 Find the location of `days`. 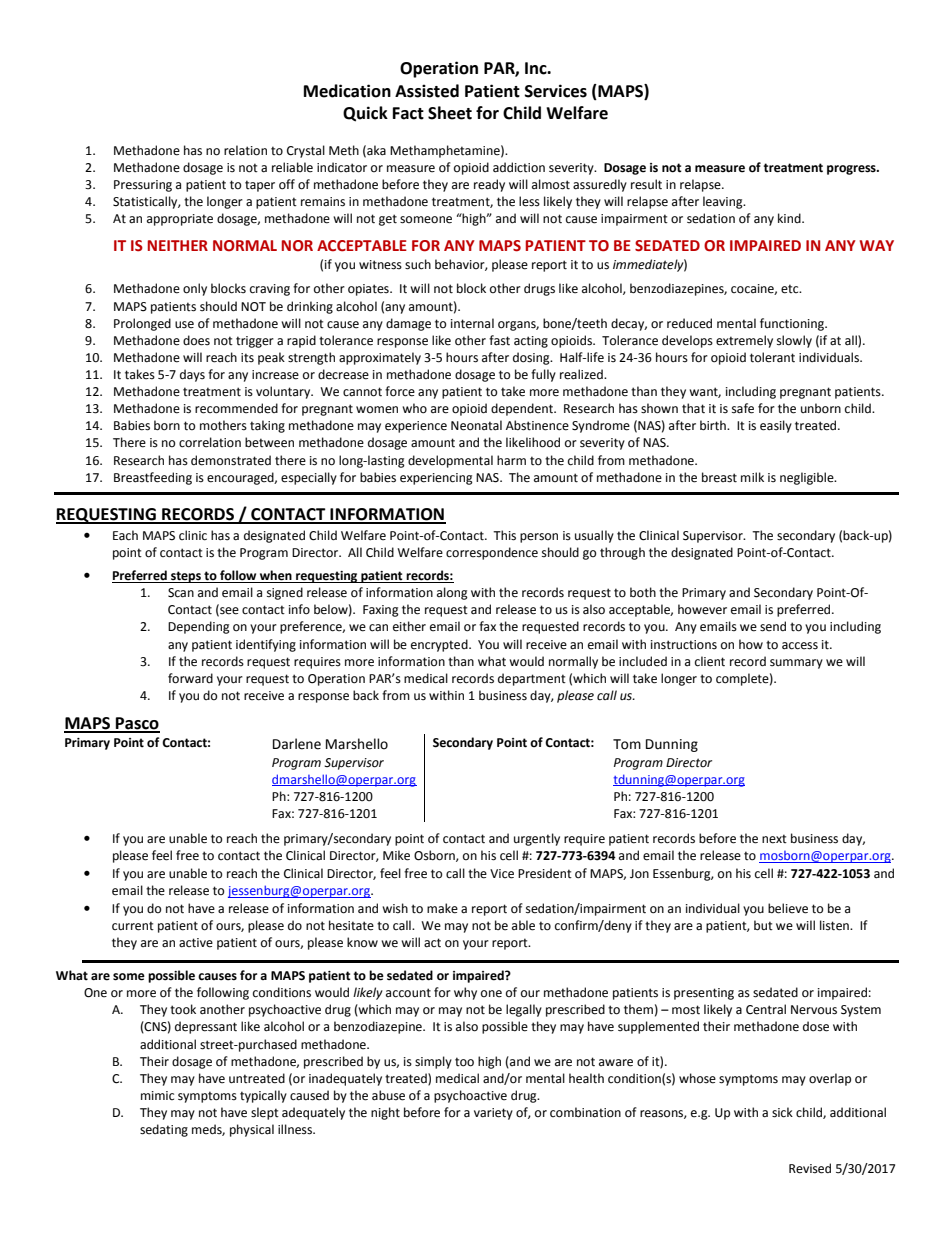

days is located at coordinates (192, 375).
